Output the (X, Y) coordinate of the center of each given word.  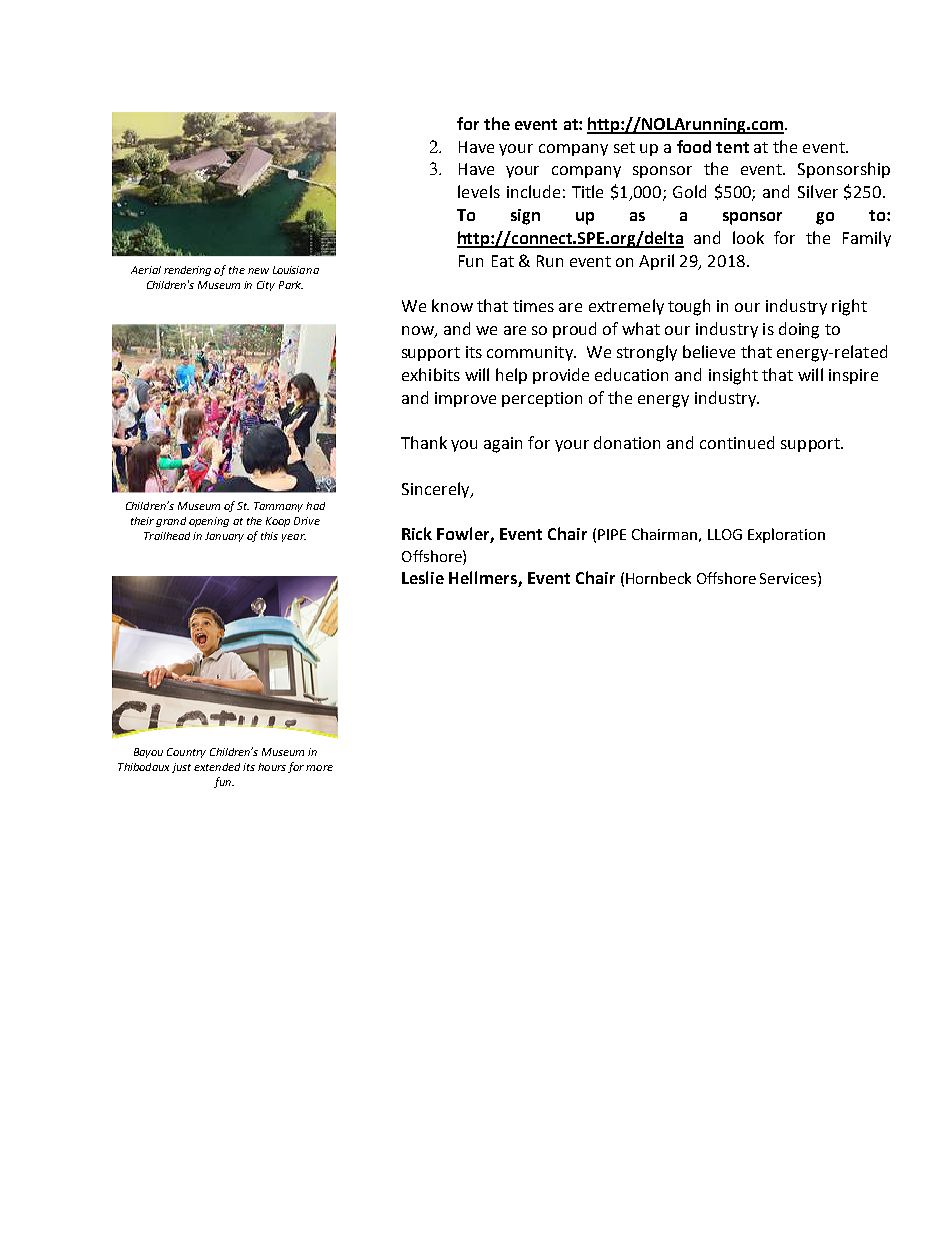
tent (732, 147)
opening (209, 522)
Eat (503, 261)
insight (733, 376)
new (258, 271)
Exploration (786, 535)
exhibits (431, 374)
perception (542, 399)
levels (479, 191)
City (266, 286)
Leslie (423, 577)
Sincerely (437, 490)
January (224, 537)
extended (217, 767)
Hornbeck (658, 578)
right (849, 307)
